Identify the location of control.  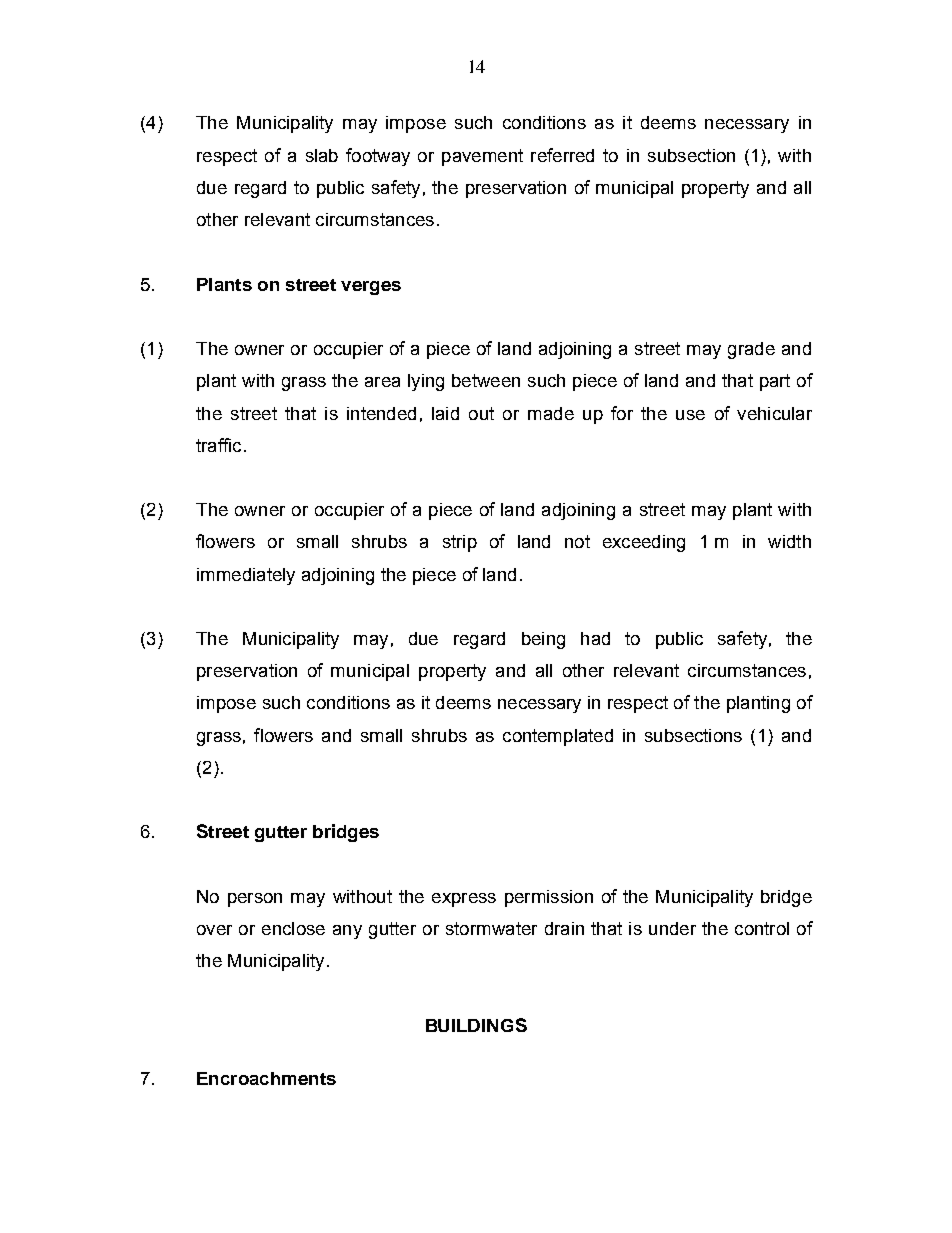
(762, 928).
